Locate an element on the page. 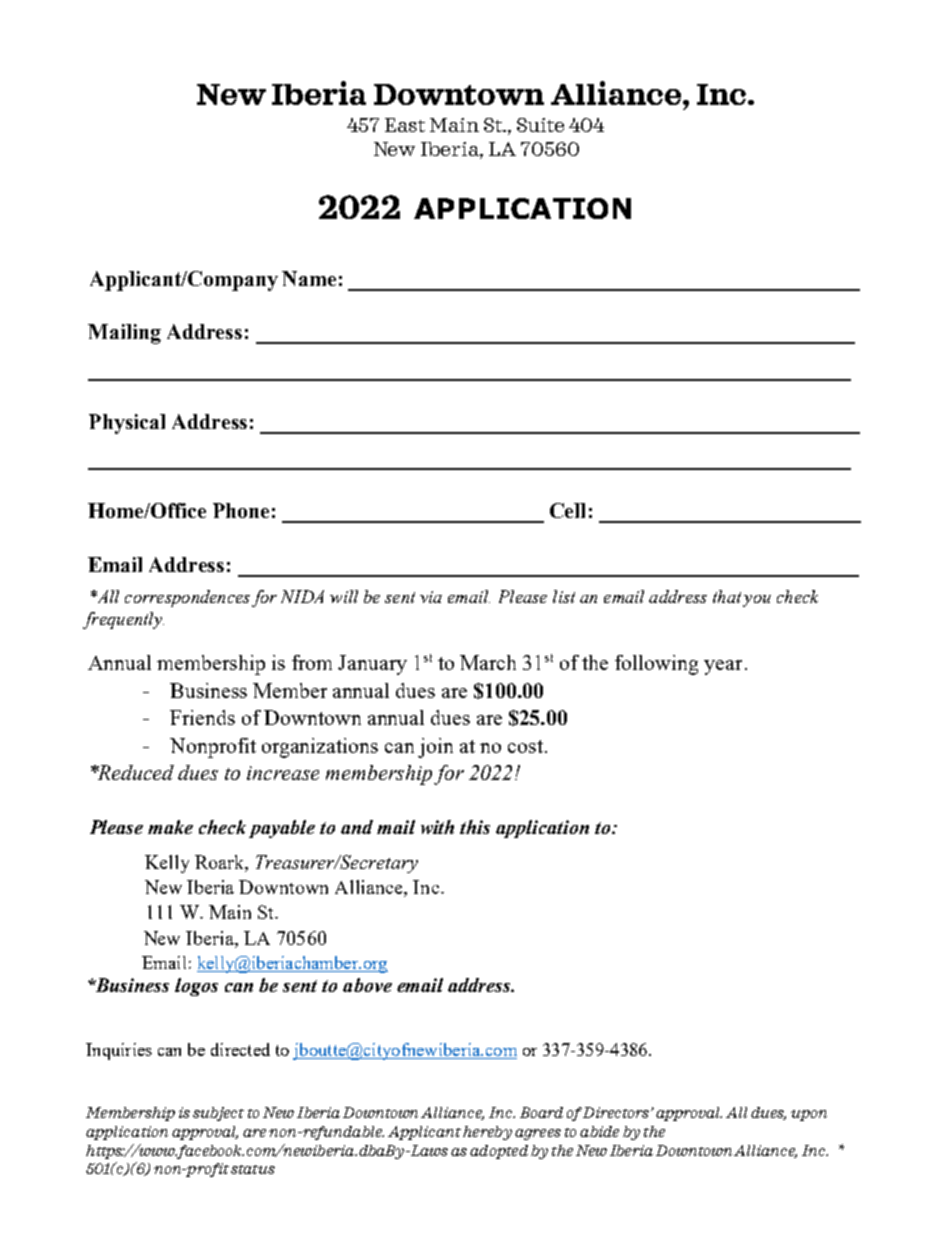 This page has width=952, height=1233. East is located at coordinates (405, 125).
